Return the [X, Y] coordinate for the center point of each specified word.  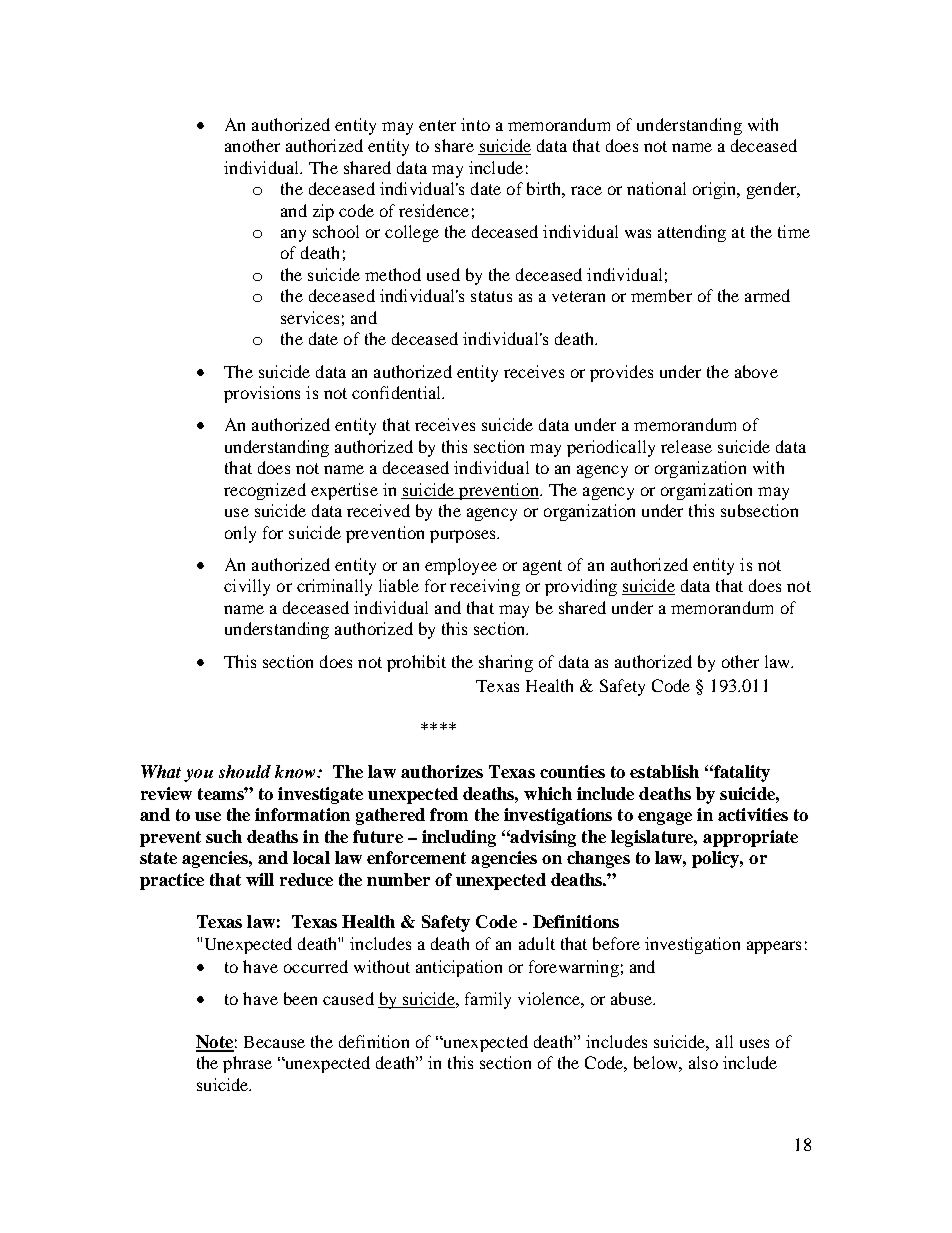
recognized [265, 491]
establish [664, 771]
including [459, 838]
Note [215, 1043]
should [245, 771]
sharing [506, 663]
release [686, 446]
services [310, 317]
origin [716, 190]
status [491, 296]
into [475, 124]
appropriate [750, 838]
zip [323, 212]
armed [767, 295]
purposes [464, 536]
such [224, 836]
